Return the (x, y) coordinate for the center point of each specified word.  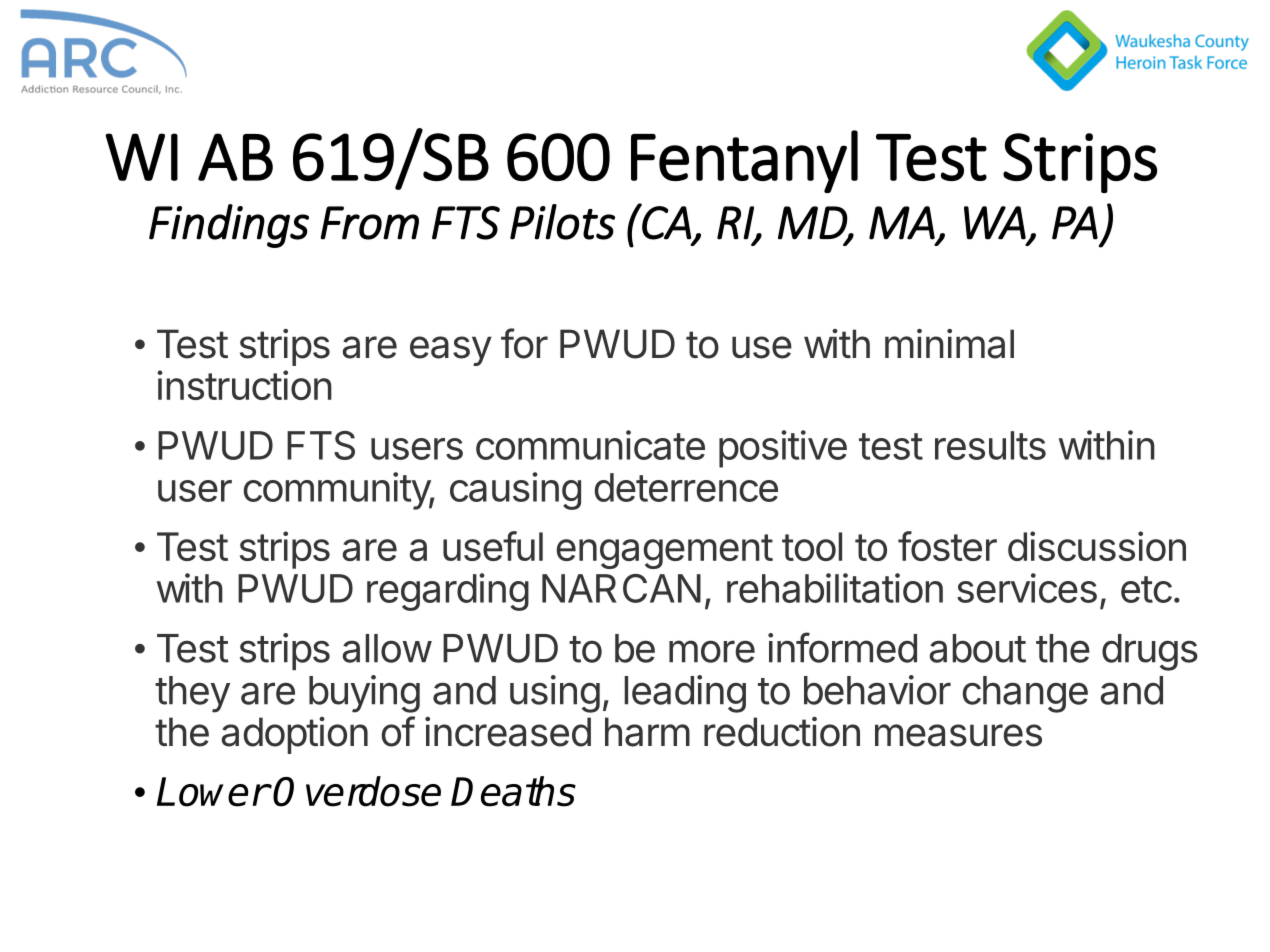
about (977, 648)
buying (364, 694)
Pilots (562, 222)
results (990, 445)
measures (958, 735)
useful (493, 546)
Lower (212, 792)
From (369, 223)
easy (451, 351)
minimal (949, 344)
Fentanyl (744, 161)
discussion (1097, 546)
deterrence (686, 487)
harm (647, 732)
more (712, 651)
